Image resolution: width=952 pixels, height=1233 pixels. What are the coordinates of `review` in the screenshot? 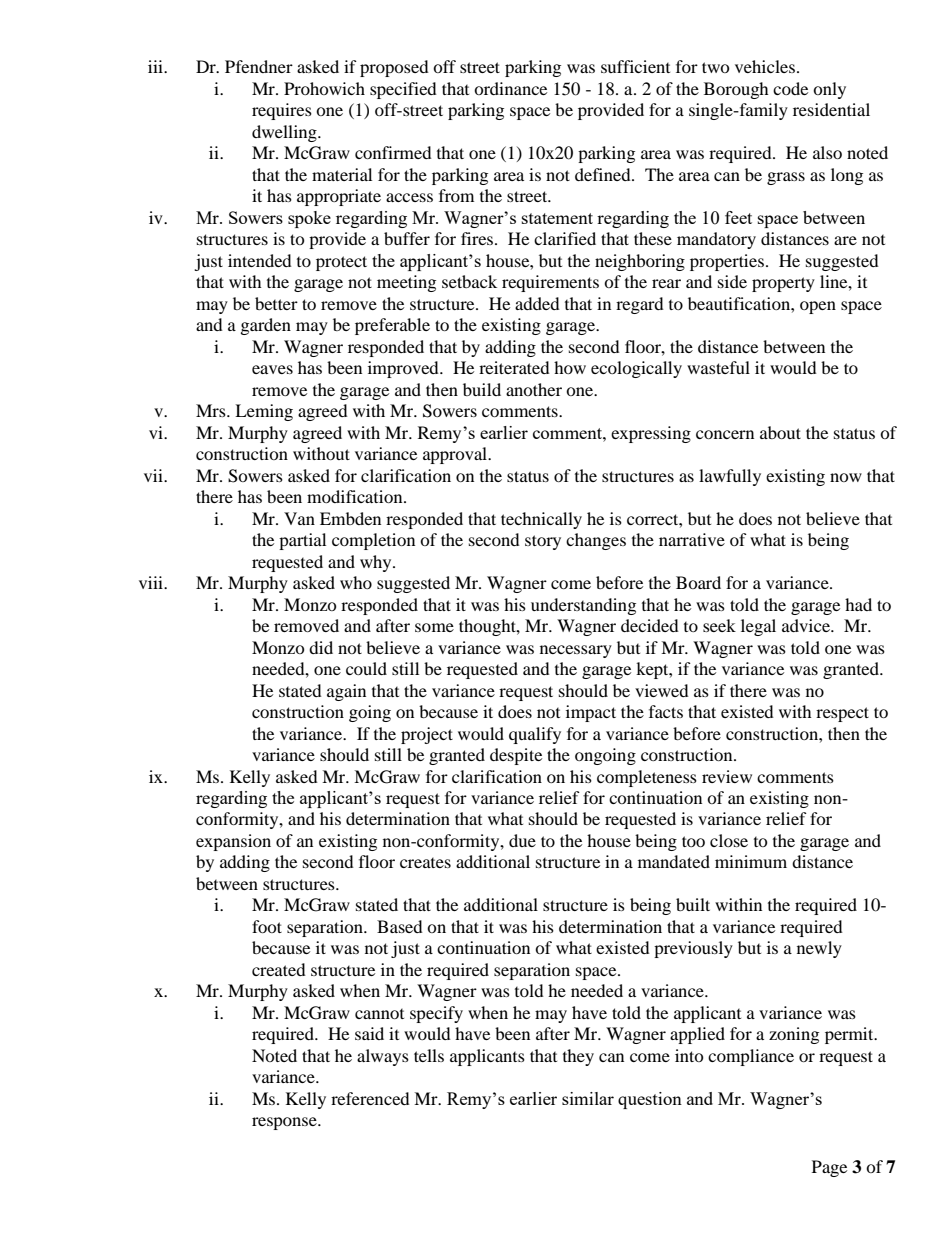 It's located at (727, 776).
